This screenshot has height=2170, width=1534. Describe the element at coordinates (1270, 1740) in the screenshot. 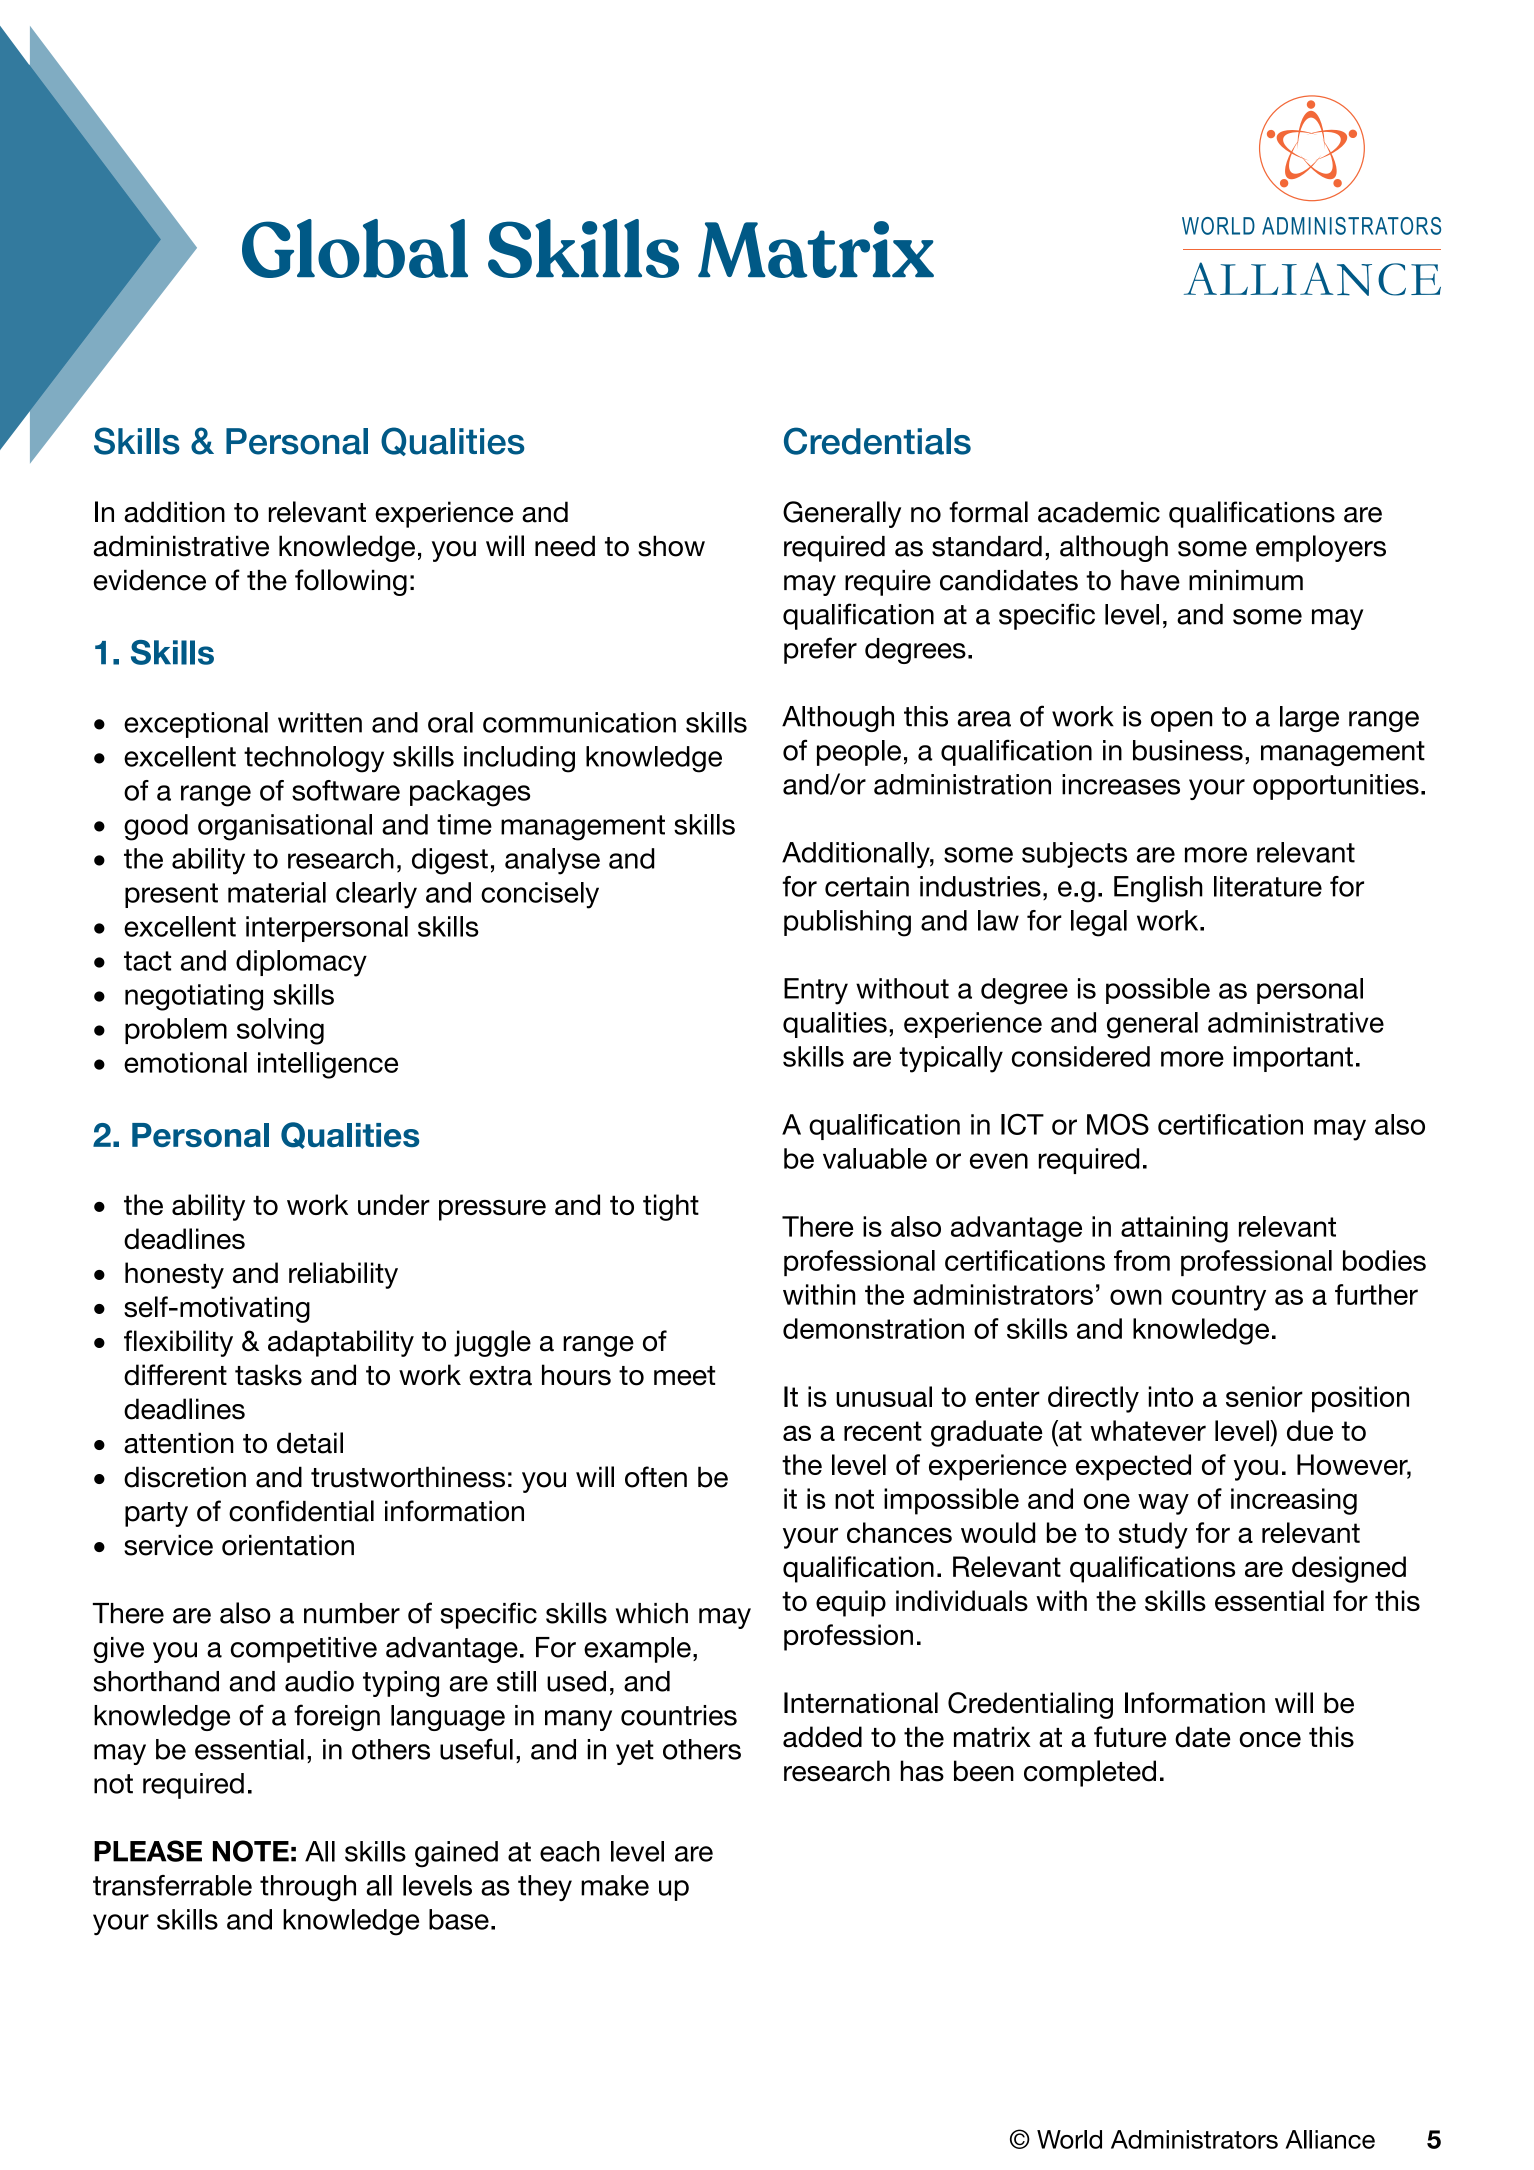

I see `once` at that location.
